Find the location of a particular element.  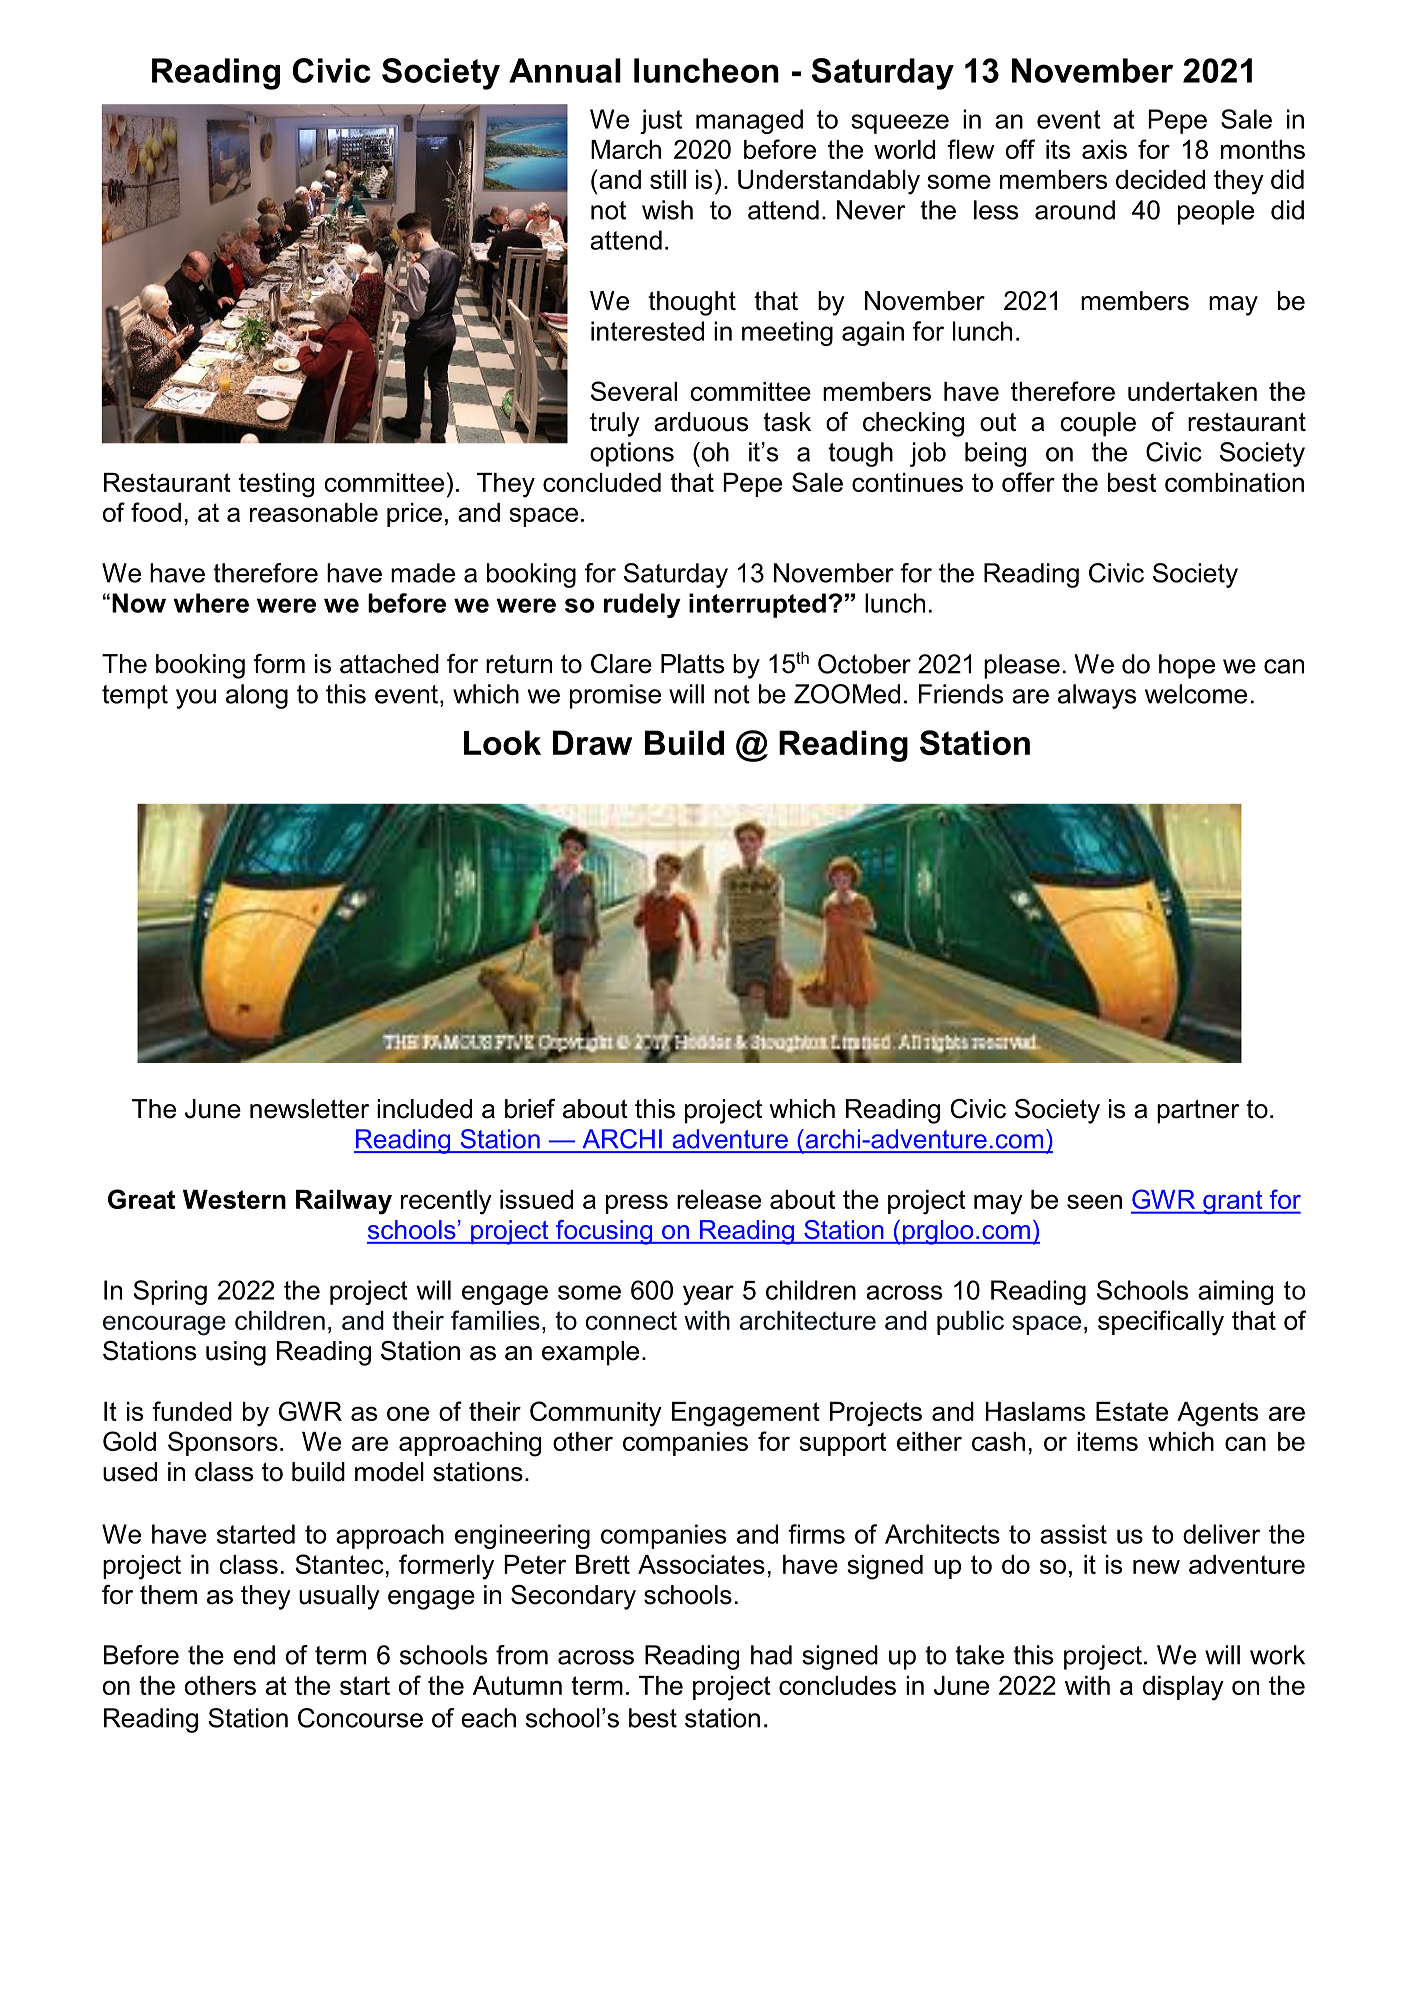

axis is located at coordinates (1104, 149).
